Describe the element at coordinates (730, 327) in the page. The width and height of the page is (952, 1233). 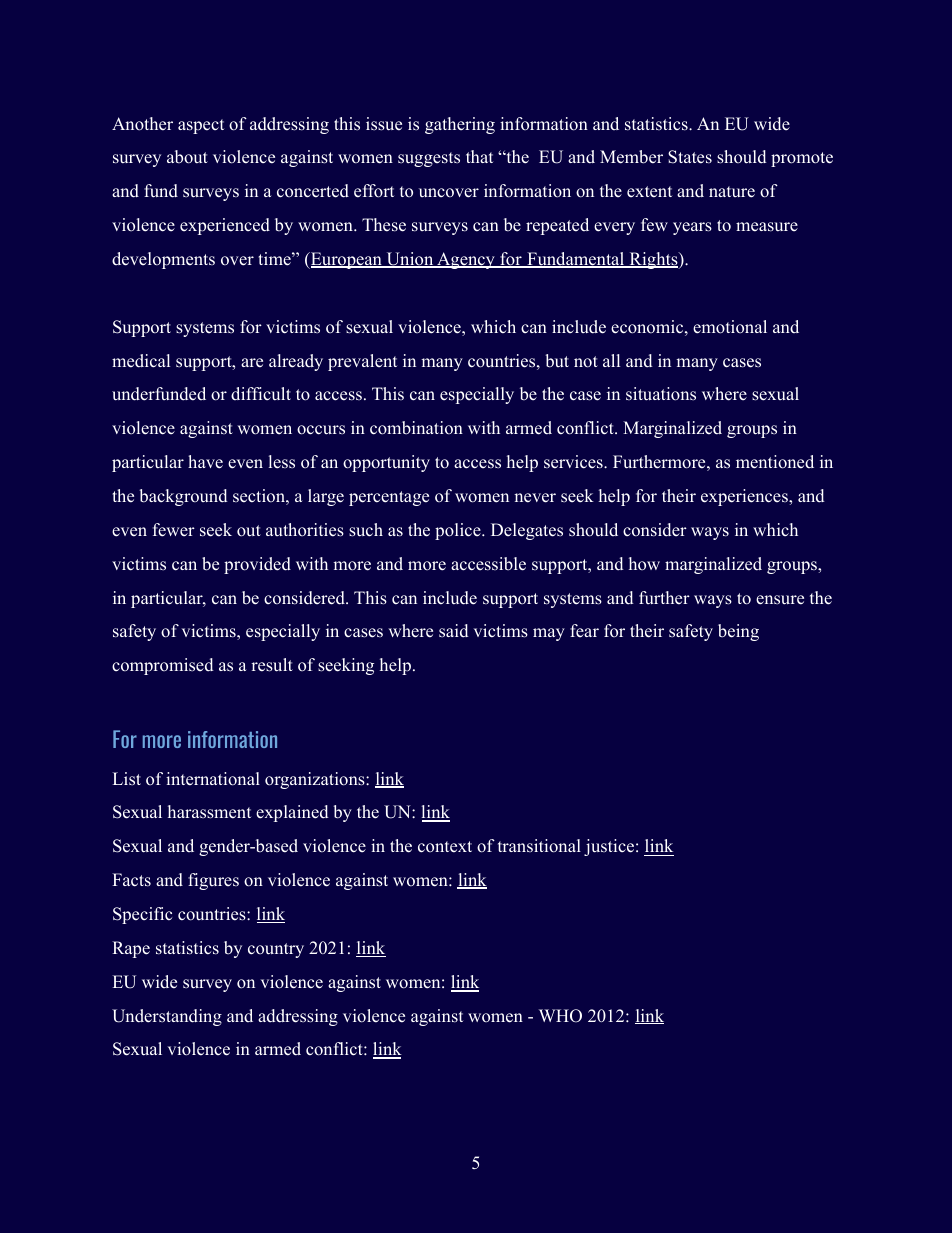
I see `emotional` at that location.
